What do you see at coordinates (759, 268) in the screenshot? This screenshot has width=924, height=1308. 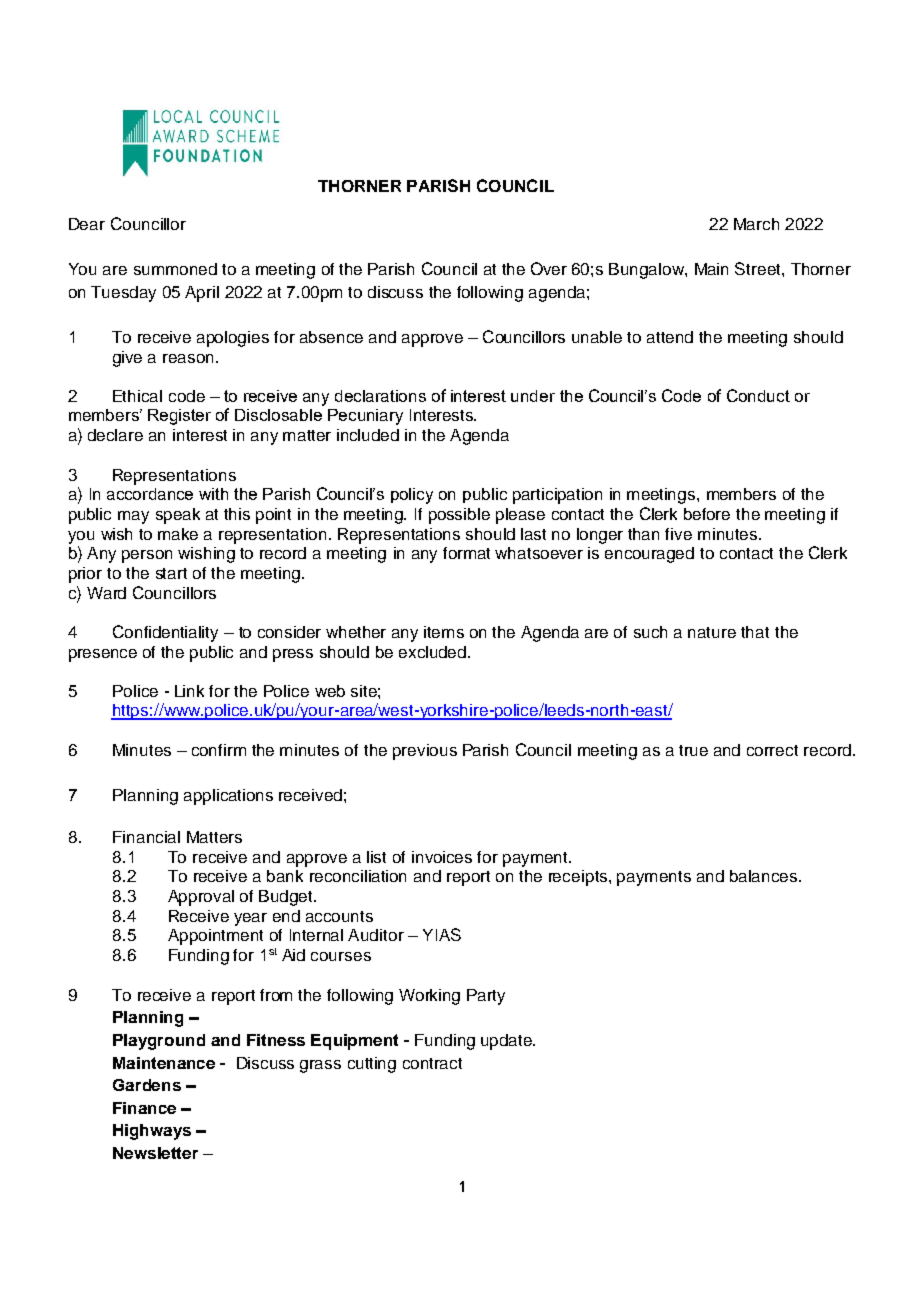 I see `Street` at bounding box center [759, 268].
